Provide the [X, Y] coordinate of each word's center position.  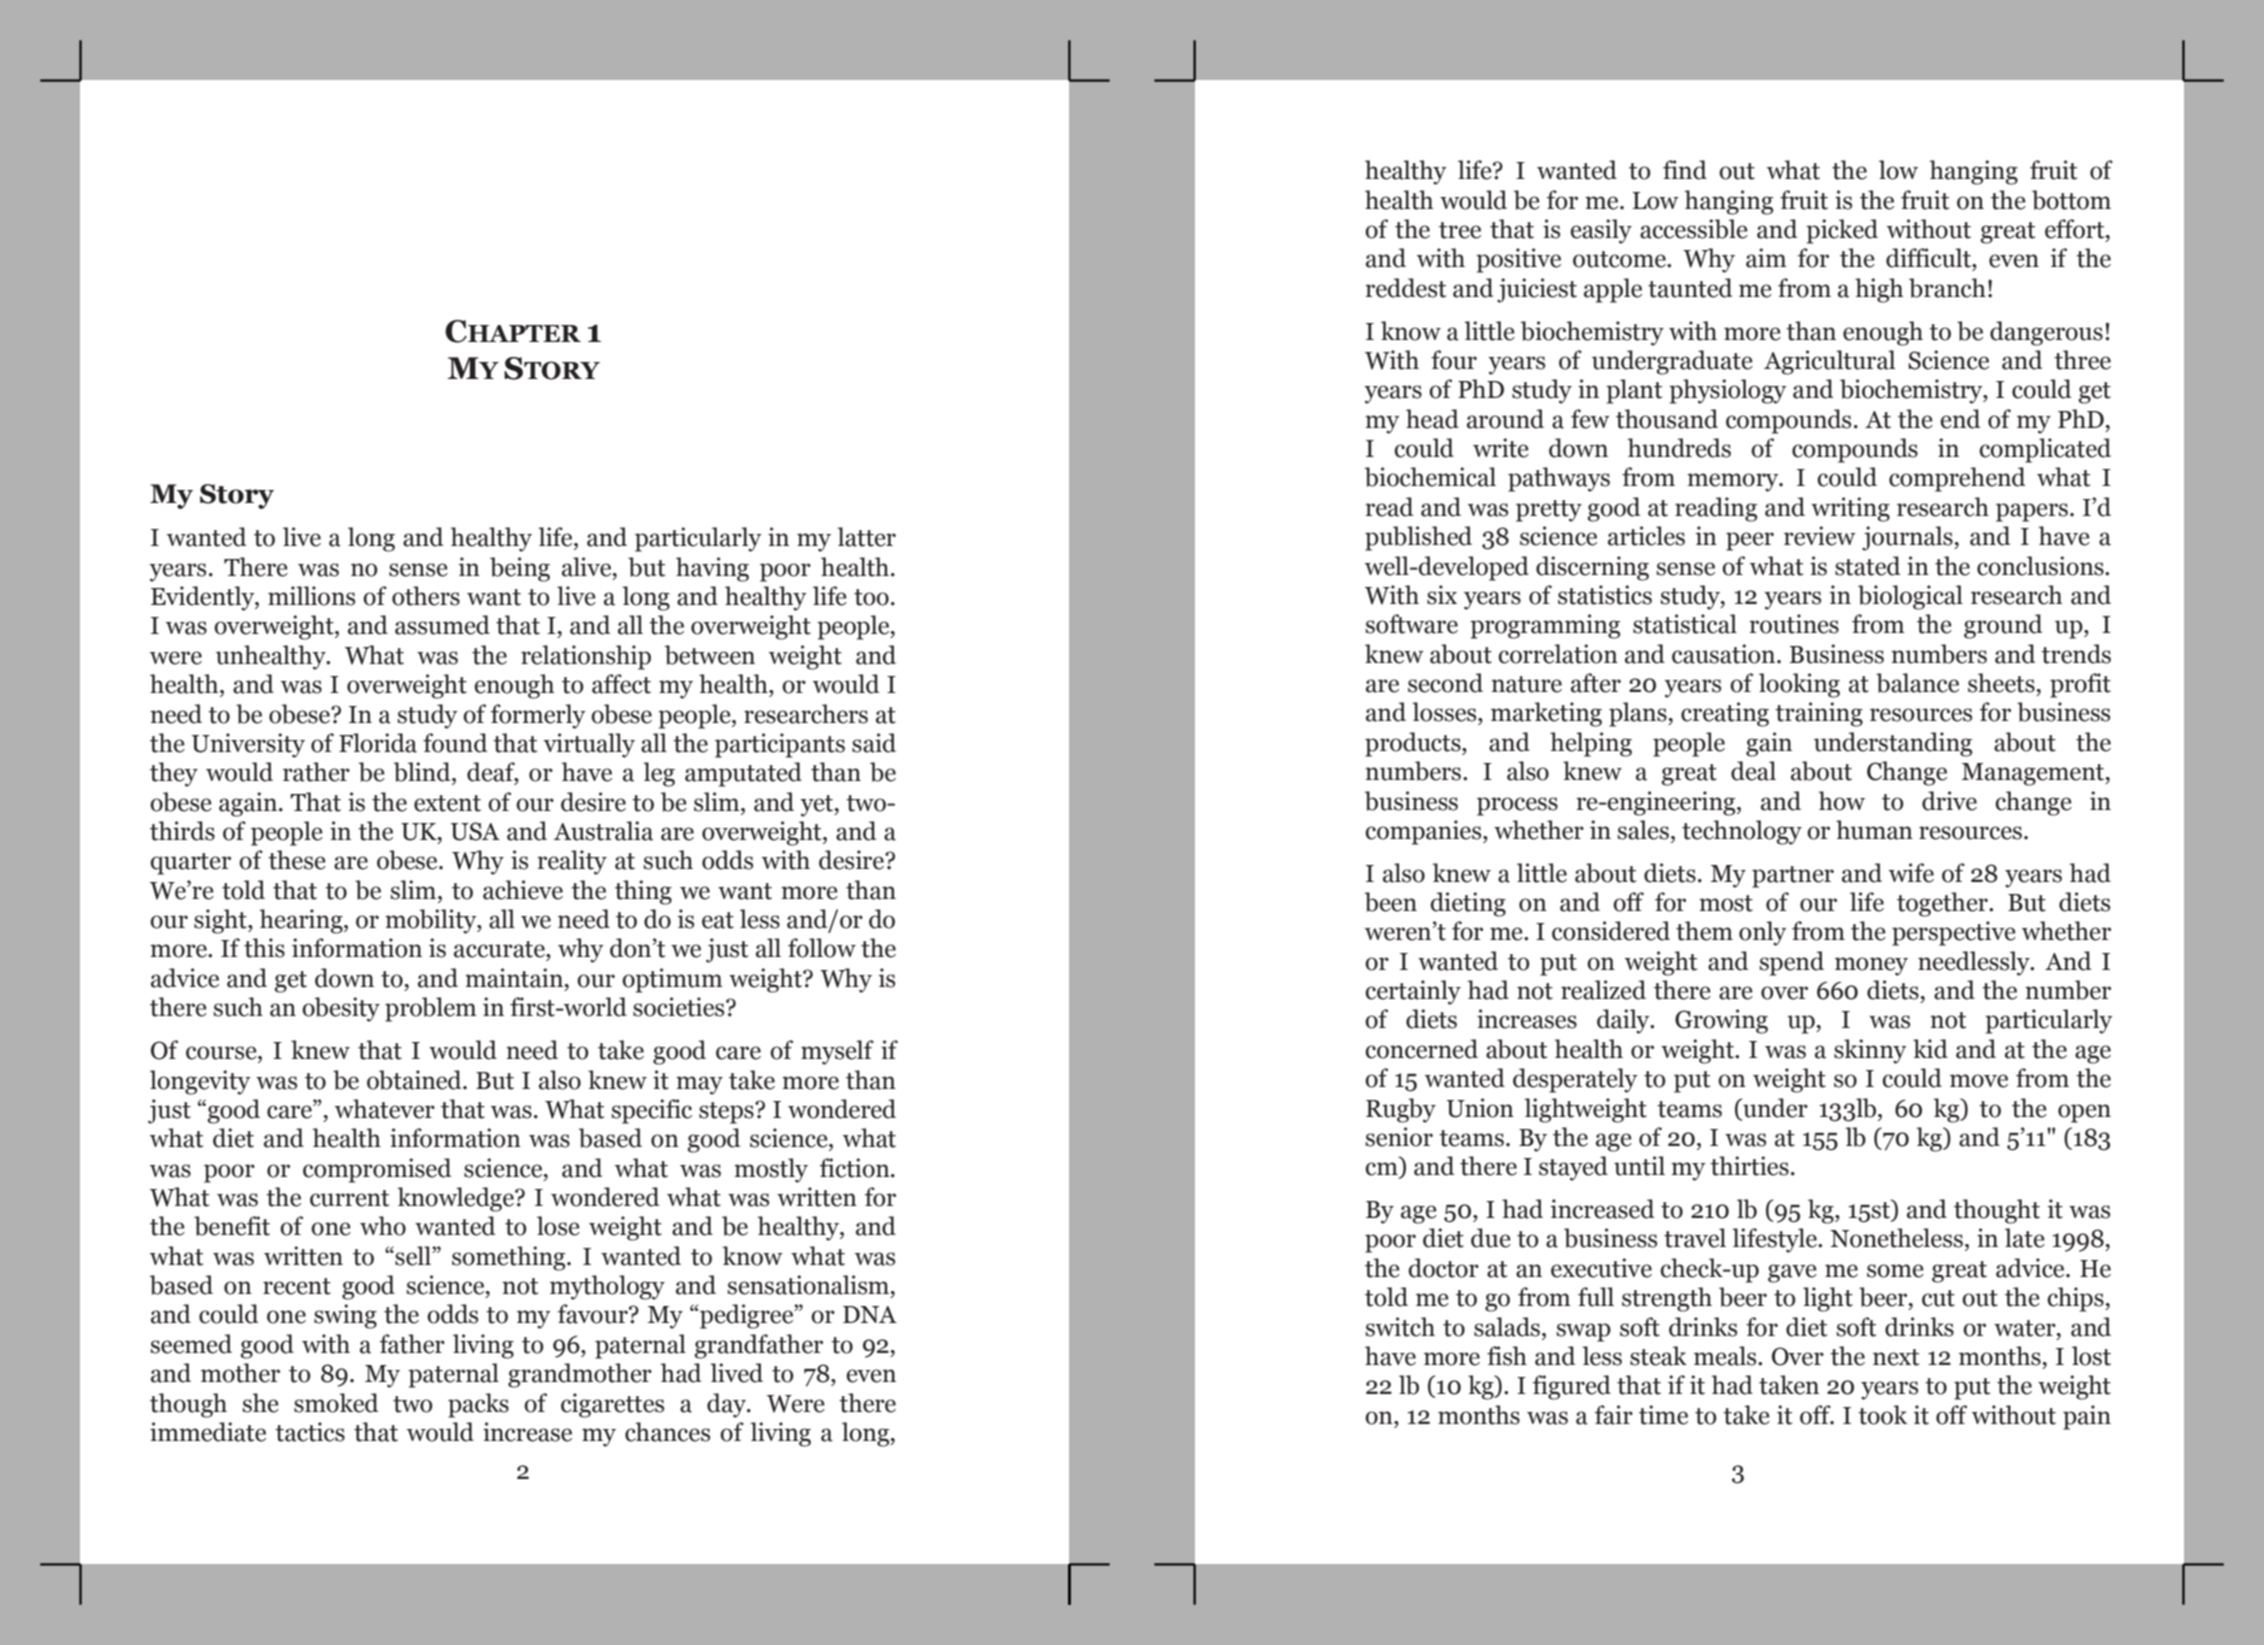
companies [1424, 832]
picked [1842, 231]
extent [447, 803]
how [1841, 801]
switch [1400, 1327]
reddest [1405, 288]
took [1882, 1415]
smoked [336, 1403]
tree [1460, 230]
